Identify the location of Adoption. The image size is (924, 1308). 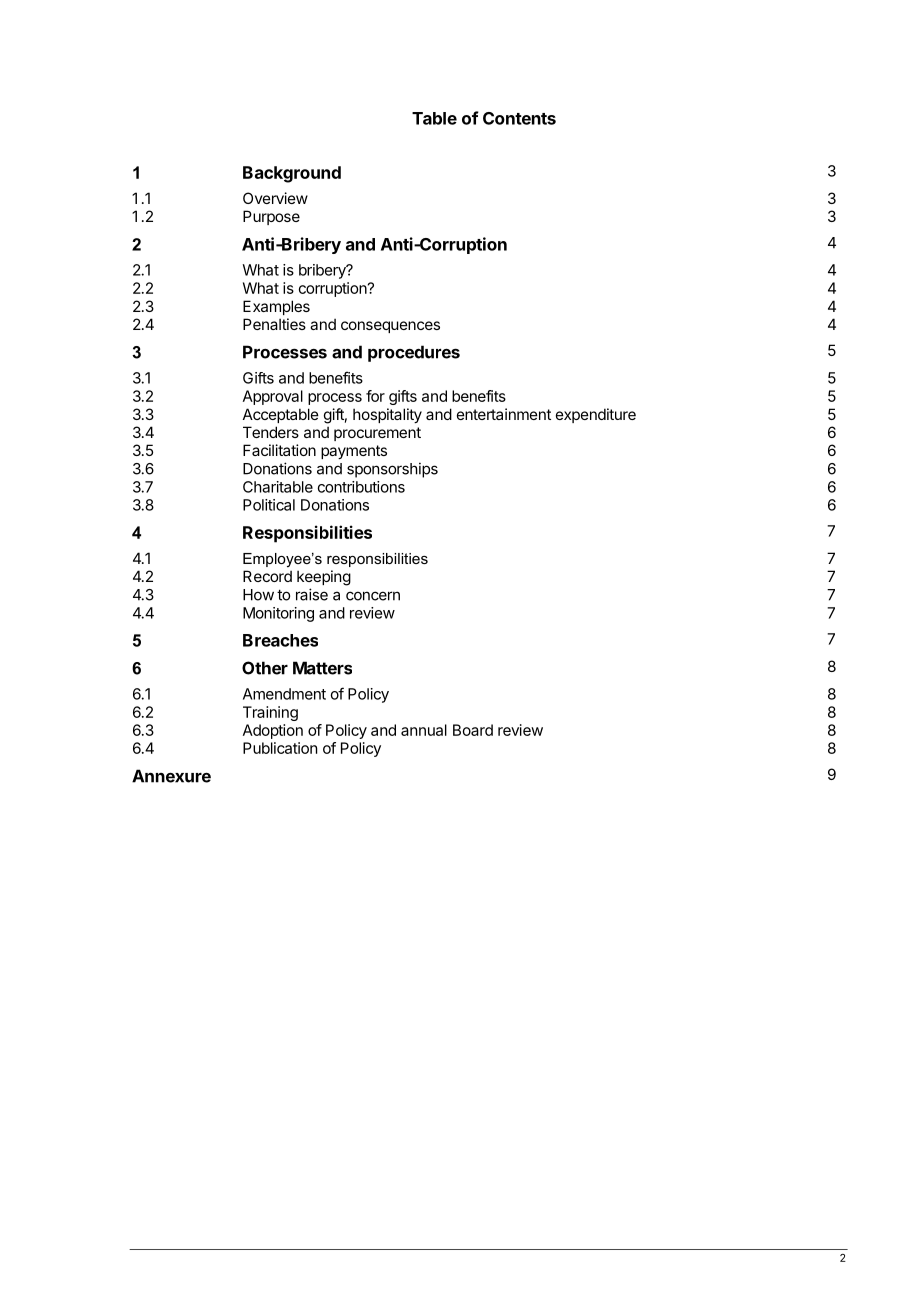
(273, 731).
